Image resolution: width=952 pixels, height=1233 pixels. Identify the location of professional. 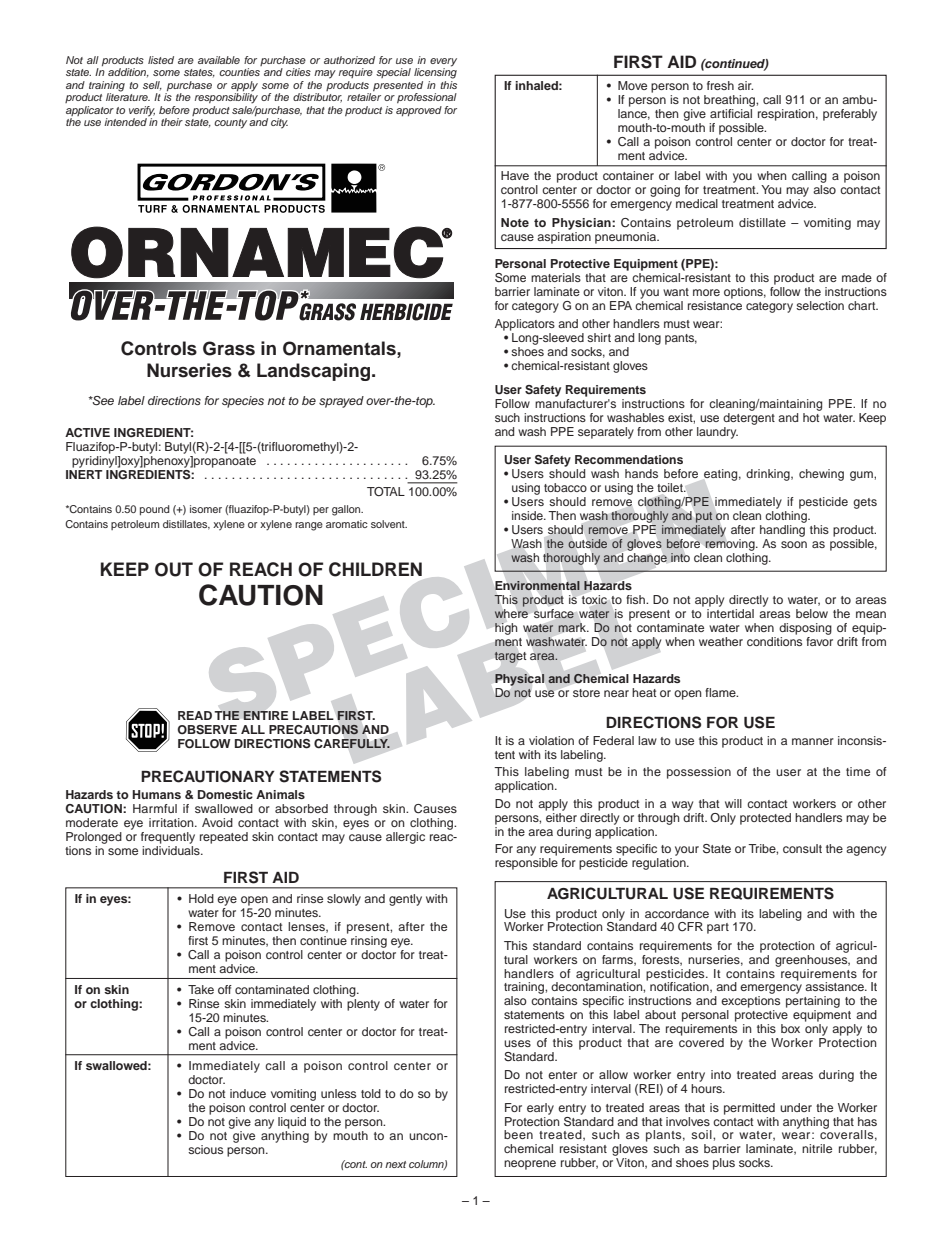
(427, 98).
